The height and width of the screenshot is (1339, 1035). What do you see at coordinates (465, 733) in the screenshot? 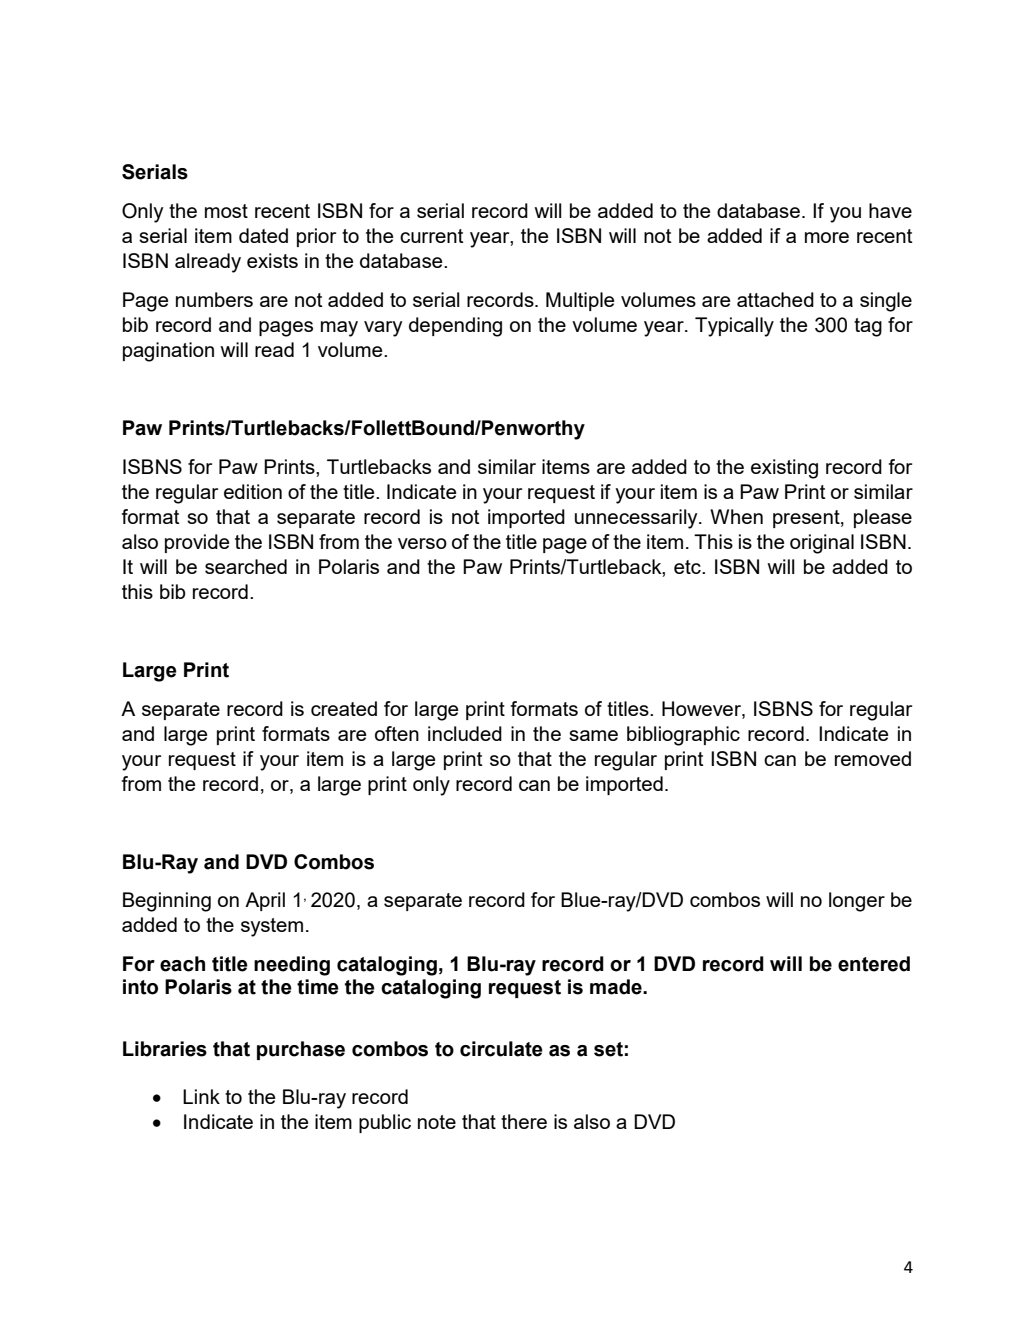
I see `included` at bounding box center [465, 733].
